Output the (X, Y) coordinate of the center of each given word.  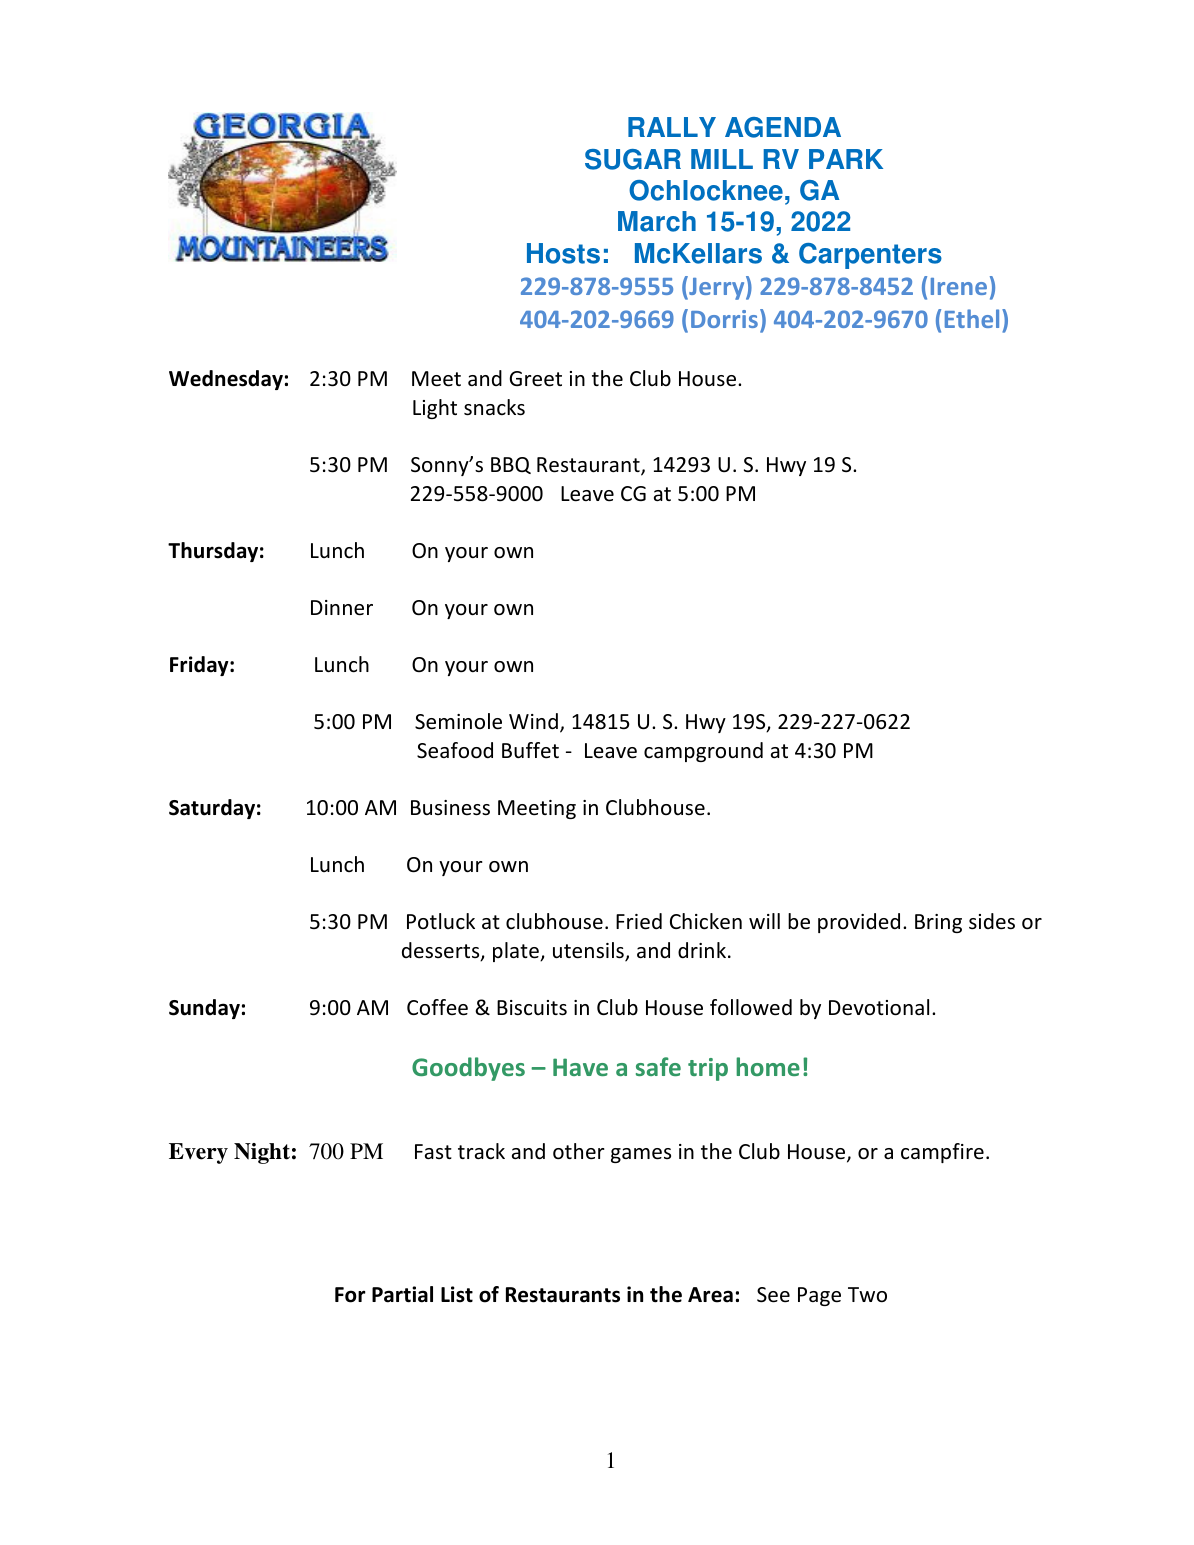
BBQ (511, 465)
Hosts (563, 253)
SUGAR (633, 159)
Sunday (204, 1009)
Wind (533, 721)
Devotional (879, 1007)
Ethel (972, 318)
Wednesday (226, 380)
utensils (589, 951)
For (350, 1295)
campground (703, 752)
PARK (846, 159)
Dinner (342, 608)
